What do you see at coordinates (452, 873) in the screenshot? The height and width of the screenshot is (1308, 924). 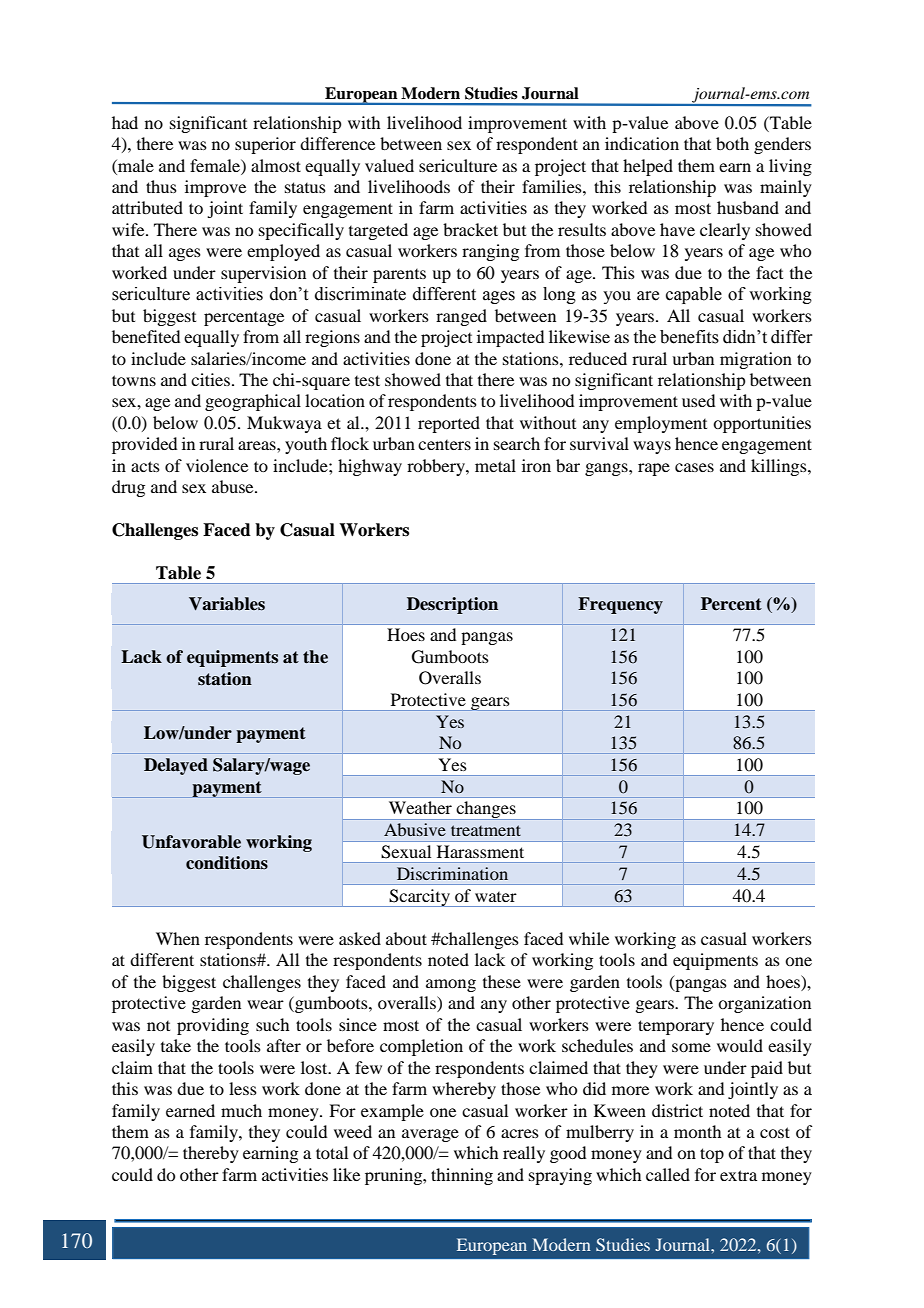 I see `Discrimination` at bounding box center [452, 873].
